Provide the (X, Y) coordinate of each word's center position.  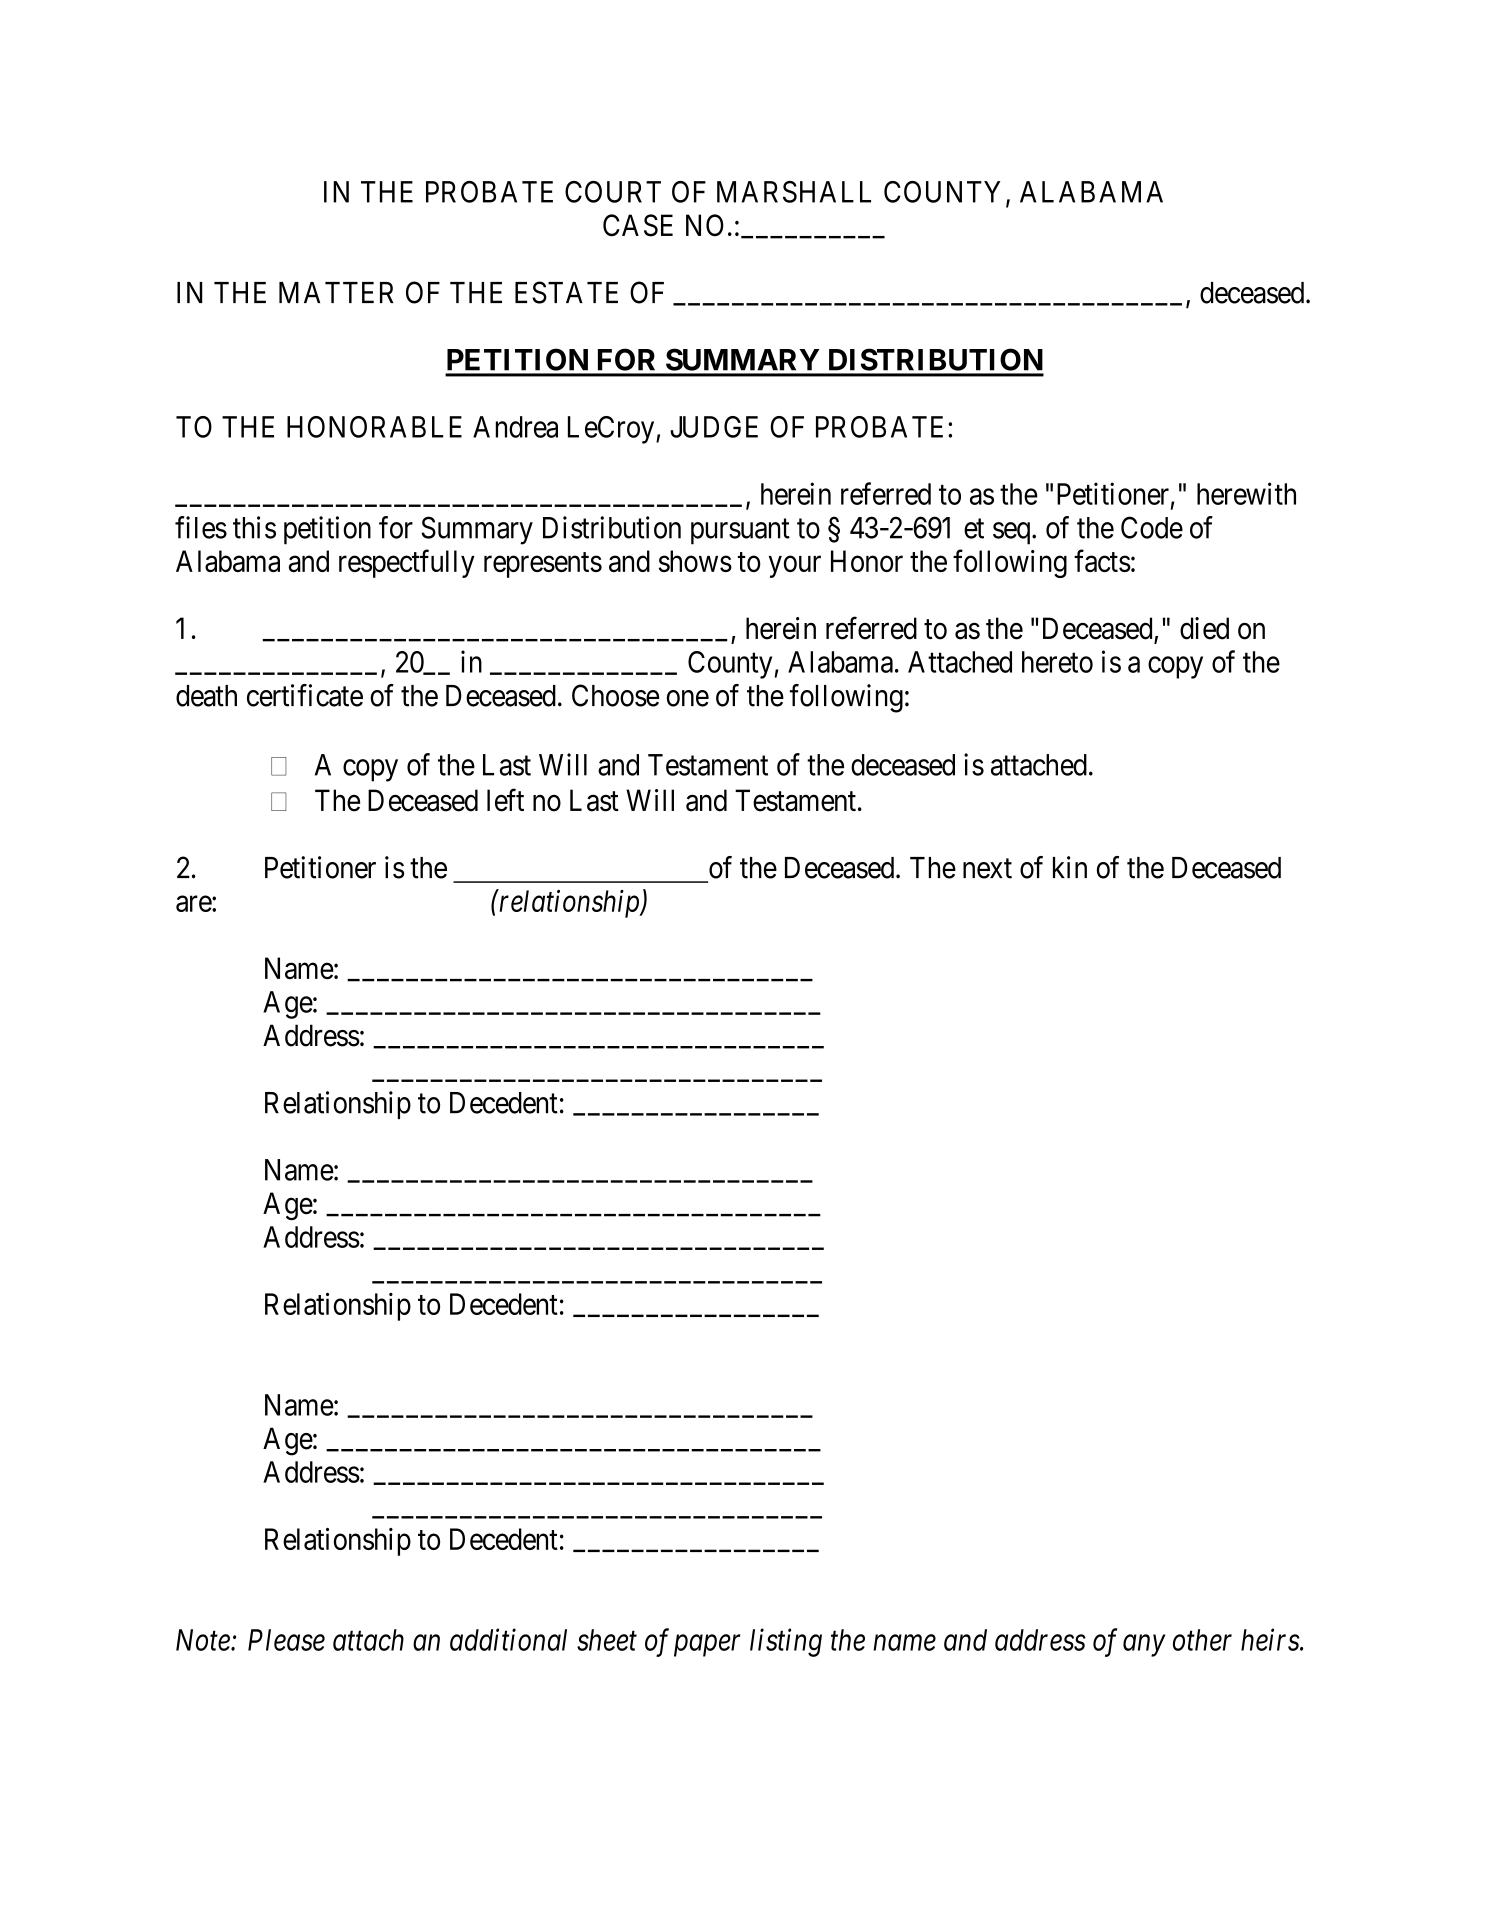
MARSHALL (794, 192)
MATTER (336, 292)
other (1202, 1640)
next (987, 869)
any (1144, 1646)
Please (286, 1640)
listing (786, 1642)
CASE (638, 225)
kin (1070, 867)
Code (1152, 527)
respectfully (407, 563)
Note (204, 1640)
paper (707, 1646)
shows (695, 561)
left (505, 800)
